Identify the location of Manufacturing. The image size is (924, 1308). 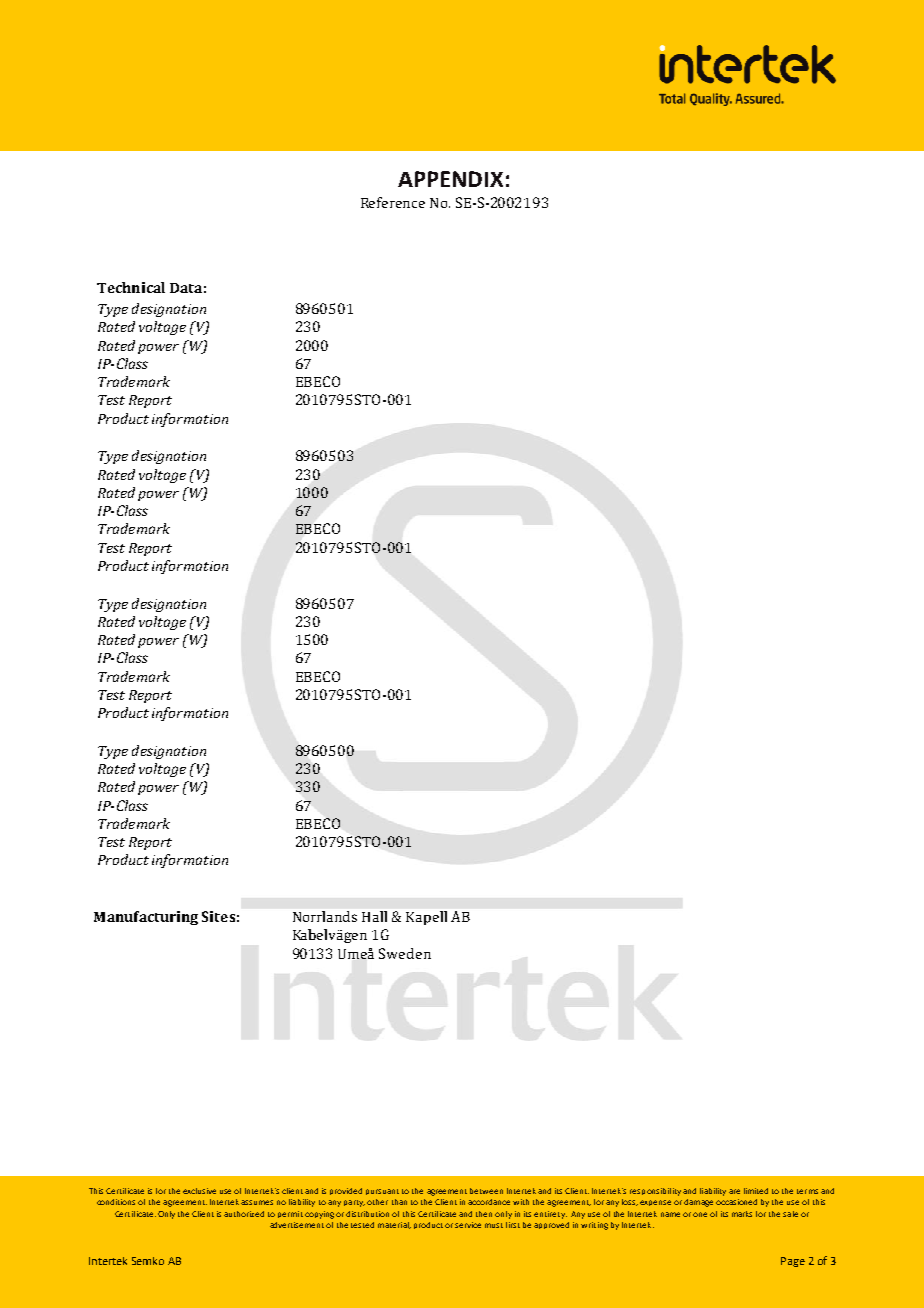
(146, 918).
